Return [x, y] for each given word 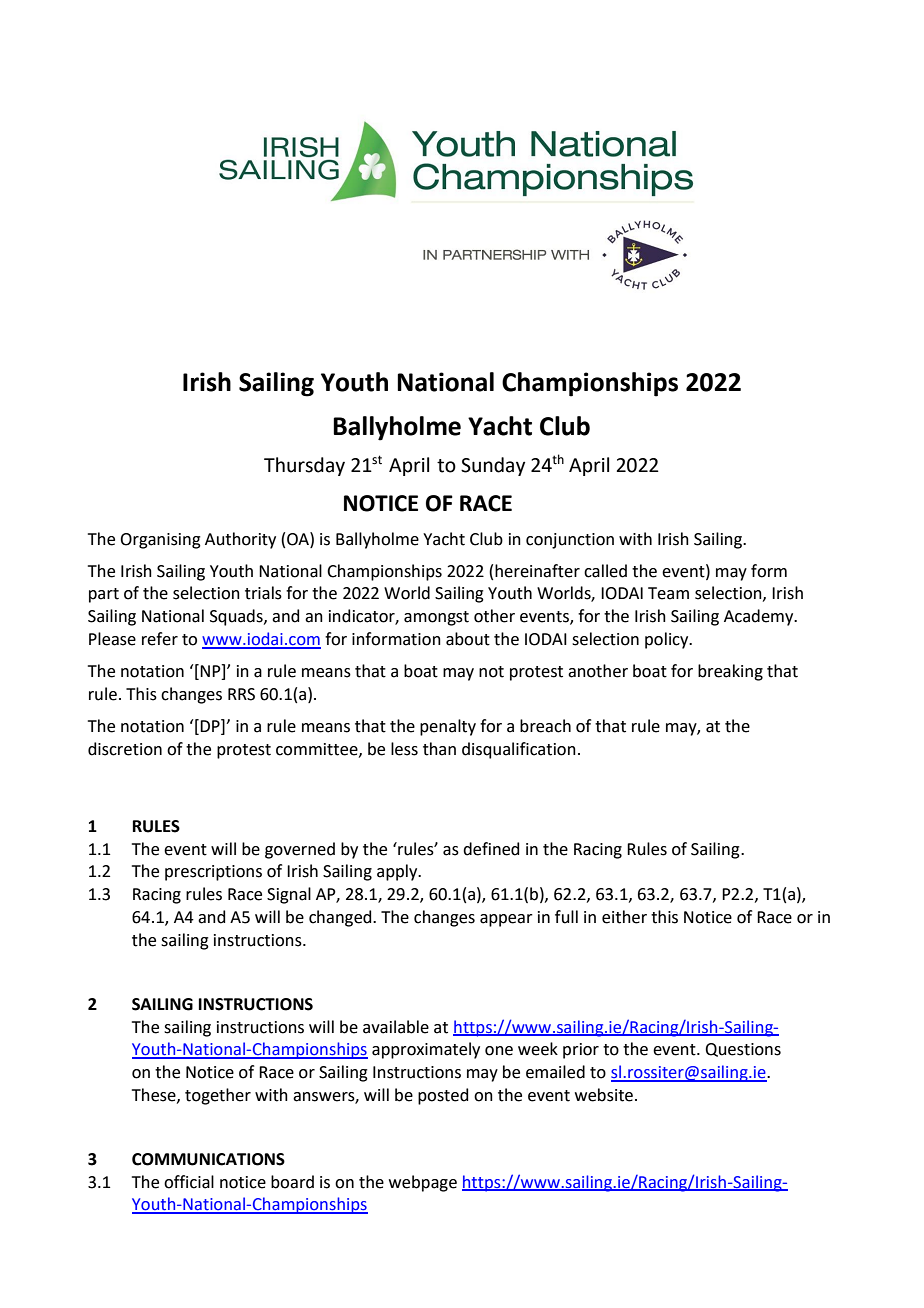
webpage [423, 1183]
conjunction [570, 541]
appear [506, 920]
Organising [160, 541]
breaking [730, 672]
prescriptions [213, 873]
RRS [241, 694]
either [624, 917]
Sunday [493, 466]
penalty [448, 727]
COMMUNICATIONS [208, 1159]
